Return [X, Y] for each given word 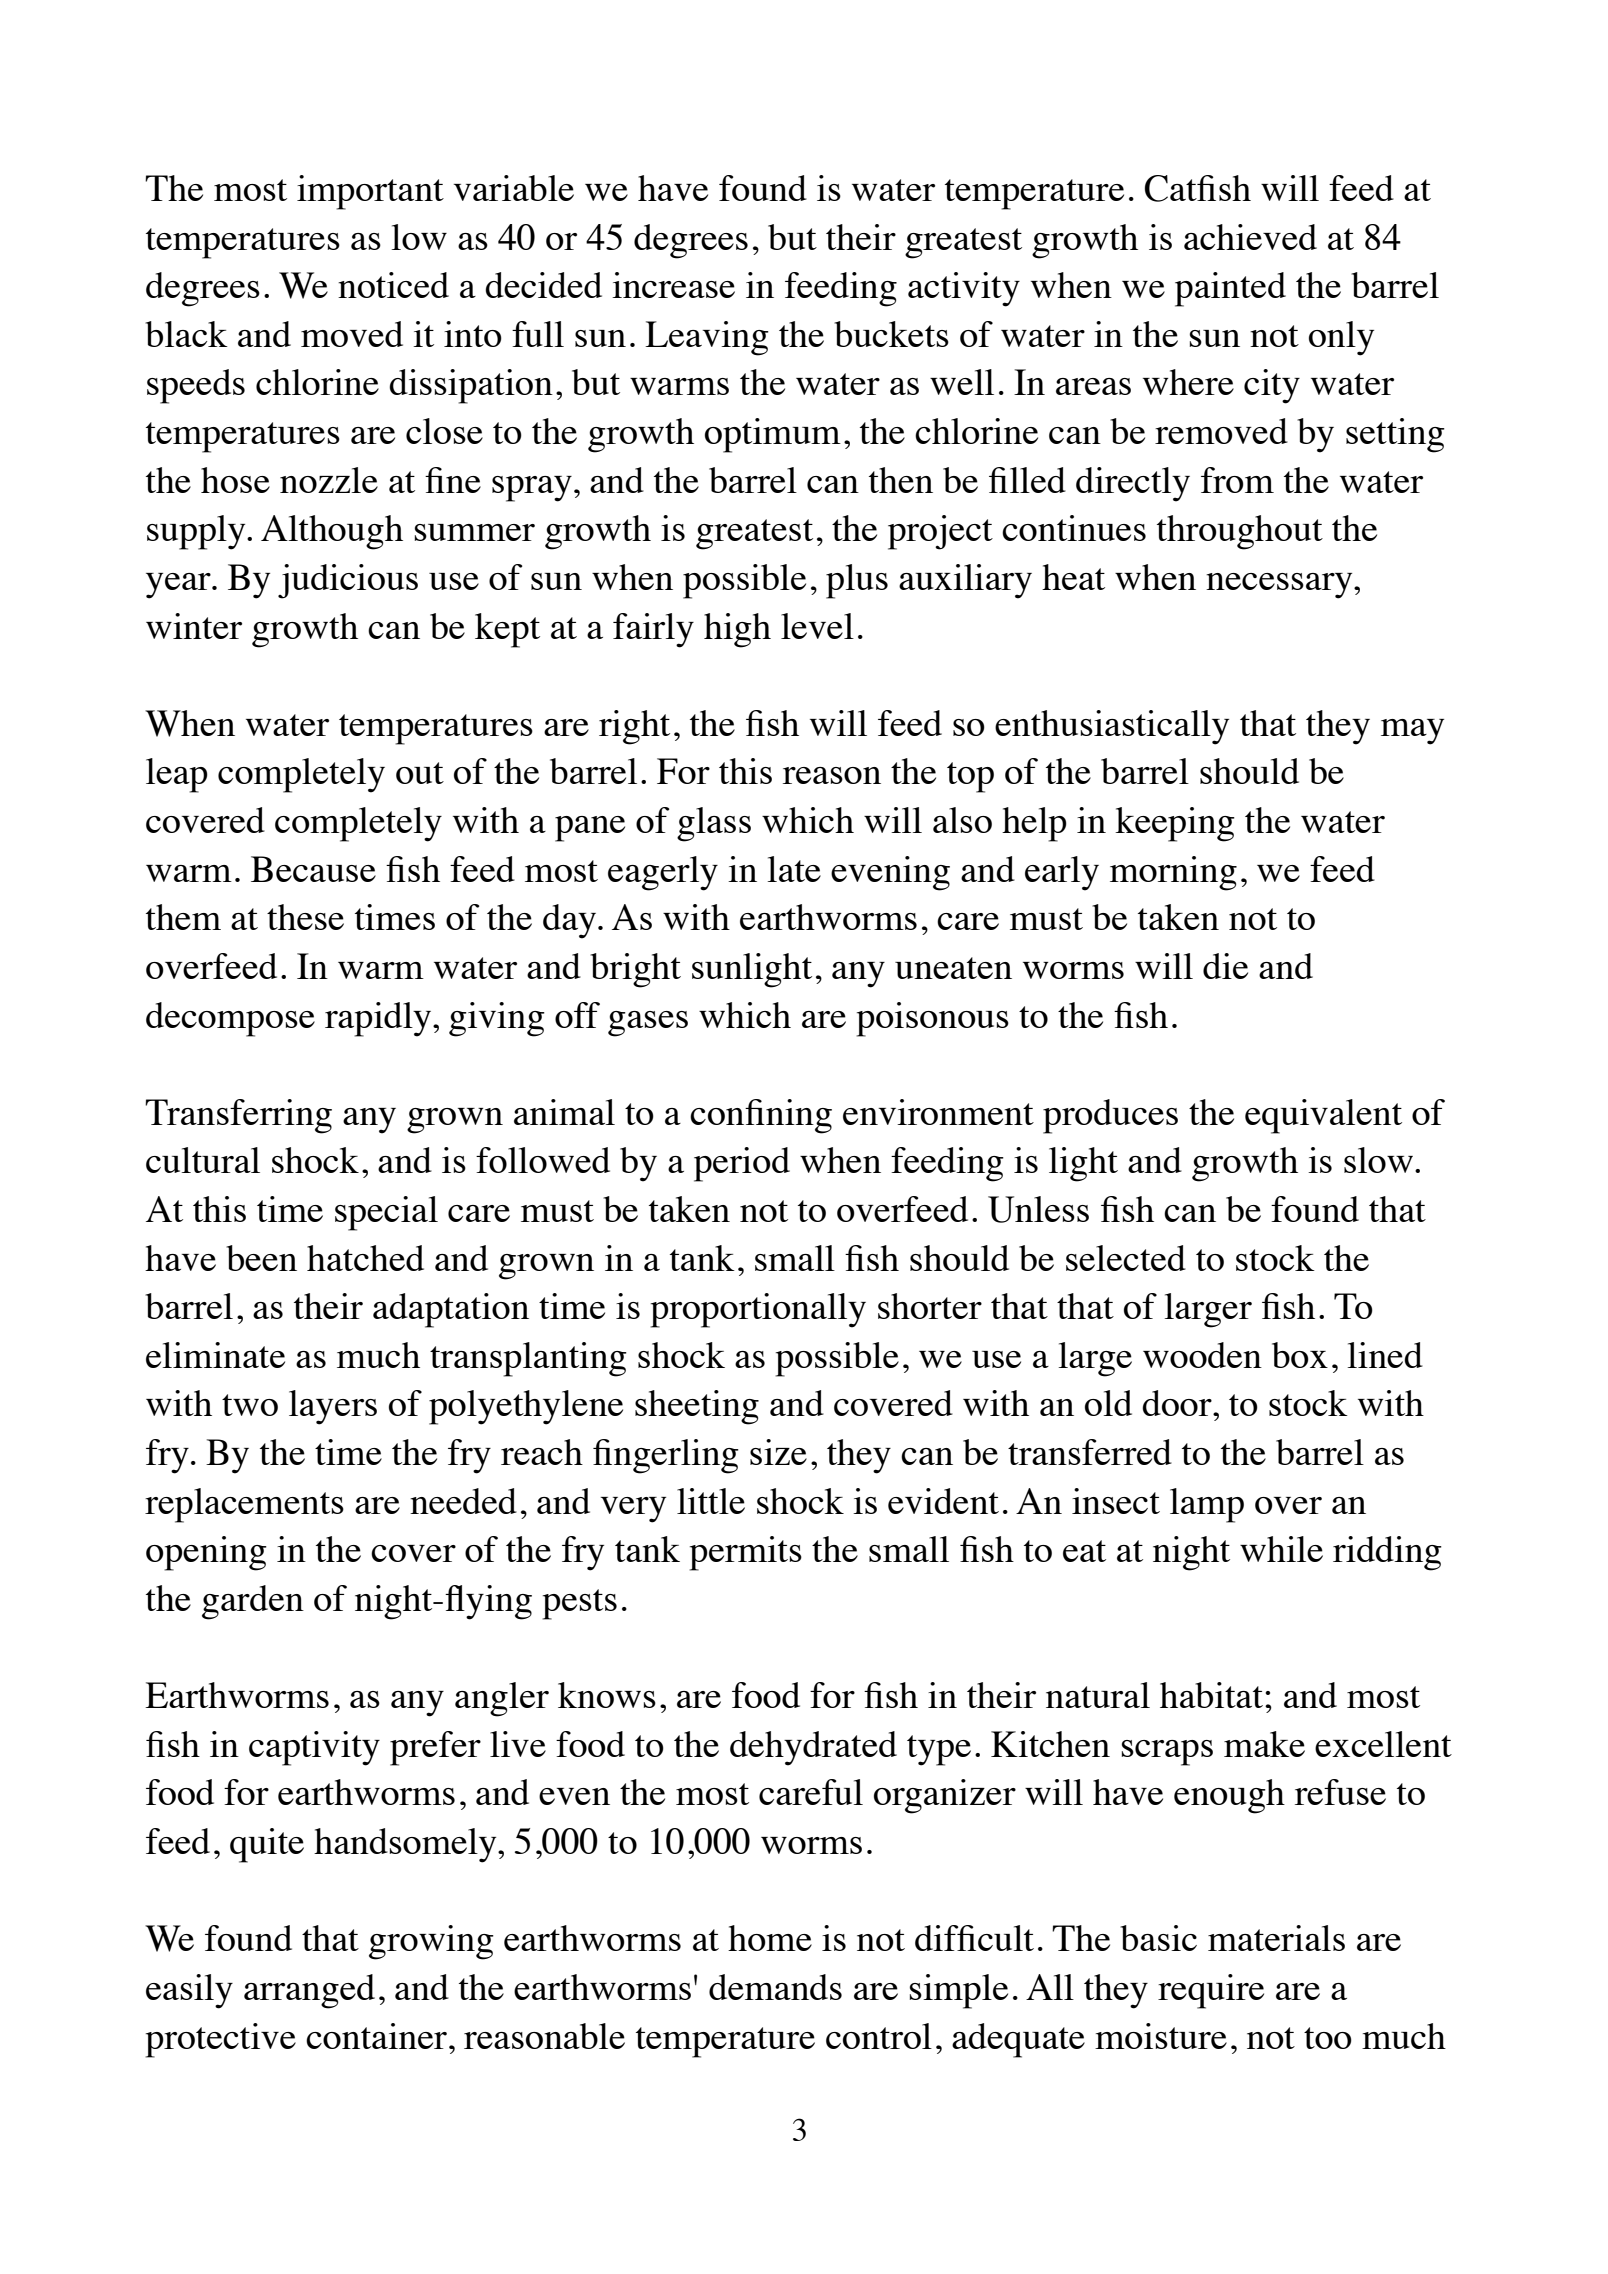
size [778, 1452]
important [370, 192]
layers [333, 1407]
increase [673, 285]
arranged [309, 1991]
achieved [1250, 237]
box [1300, 1355]
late [794, 869]
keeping [1175, 824]
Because [313, 869]
